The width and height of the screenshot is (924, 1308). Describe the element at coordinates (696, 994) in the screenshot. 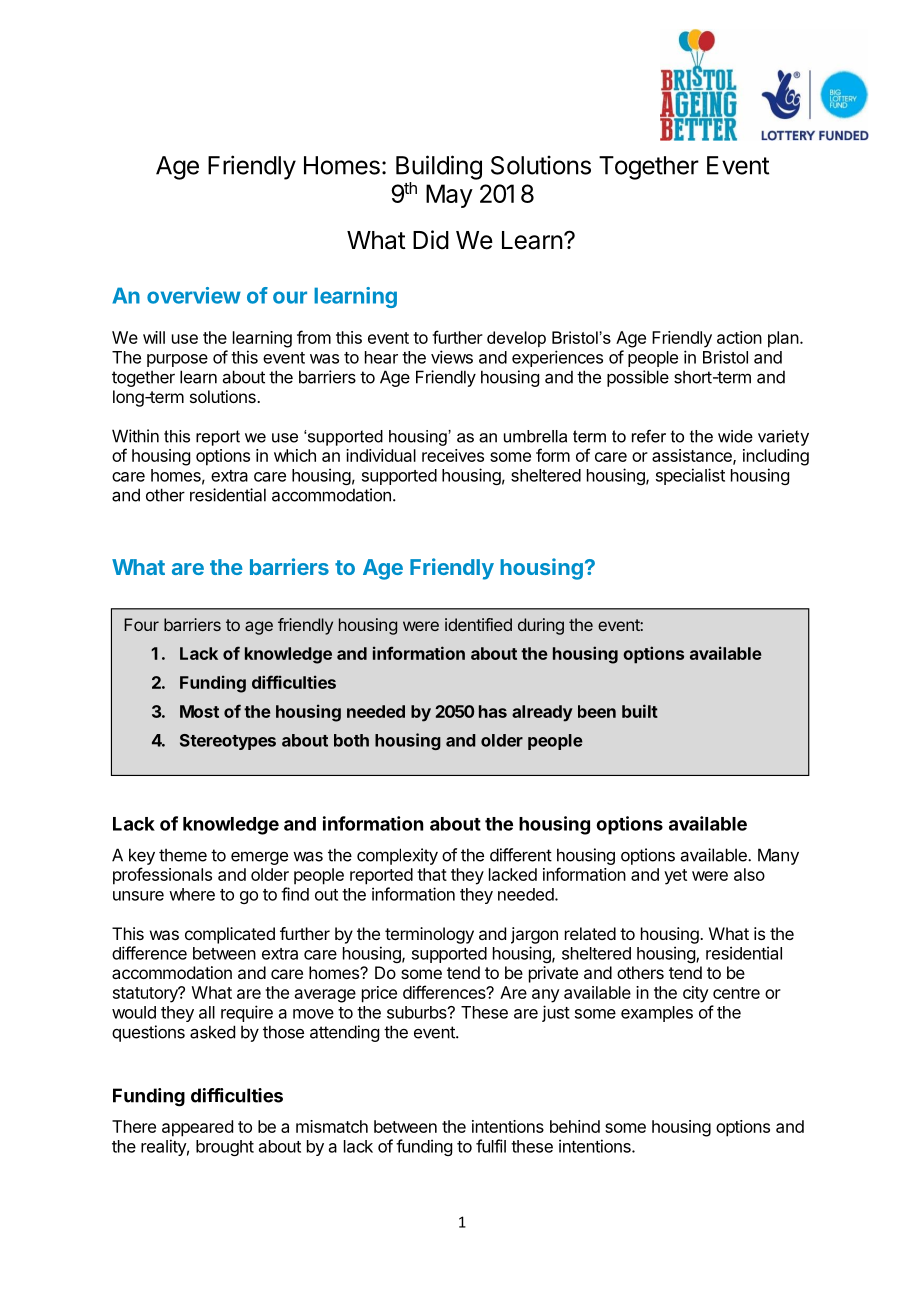

I see `city` at that location.
